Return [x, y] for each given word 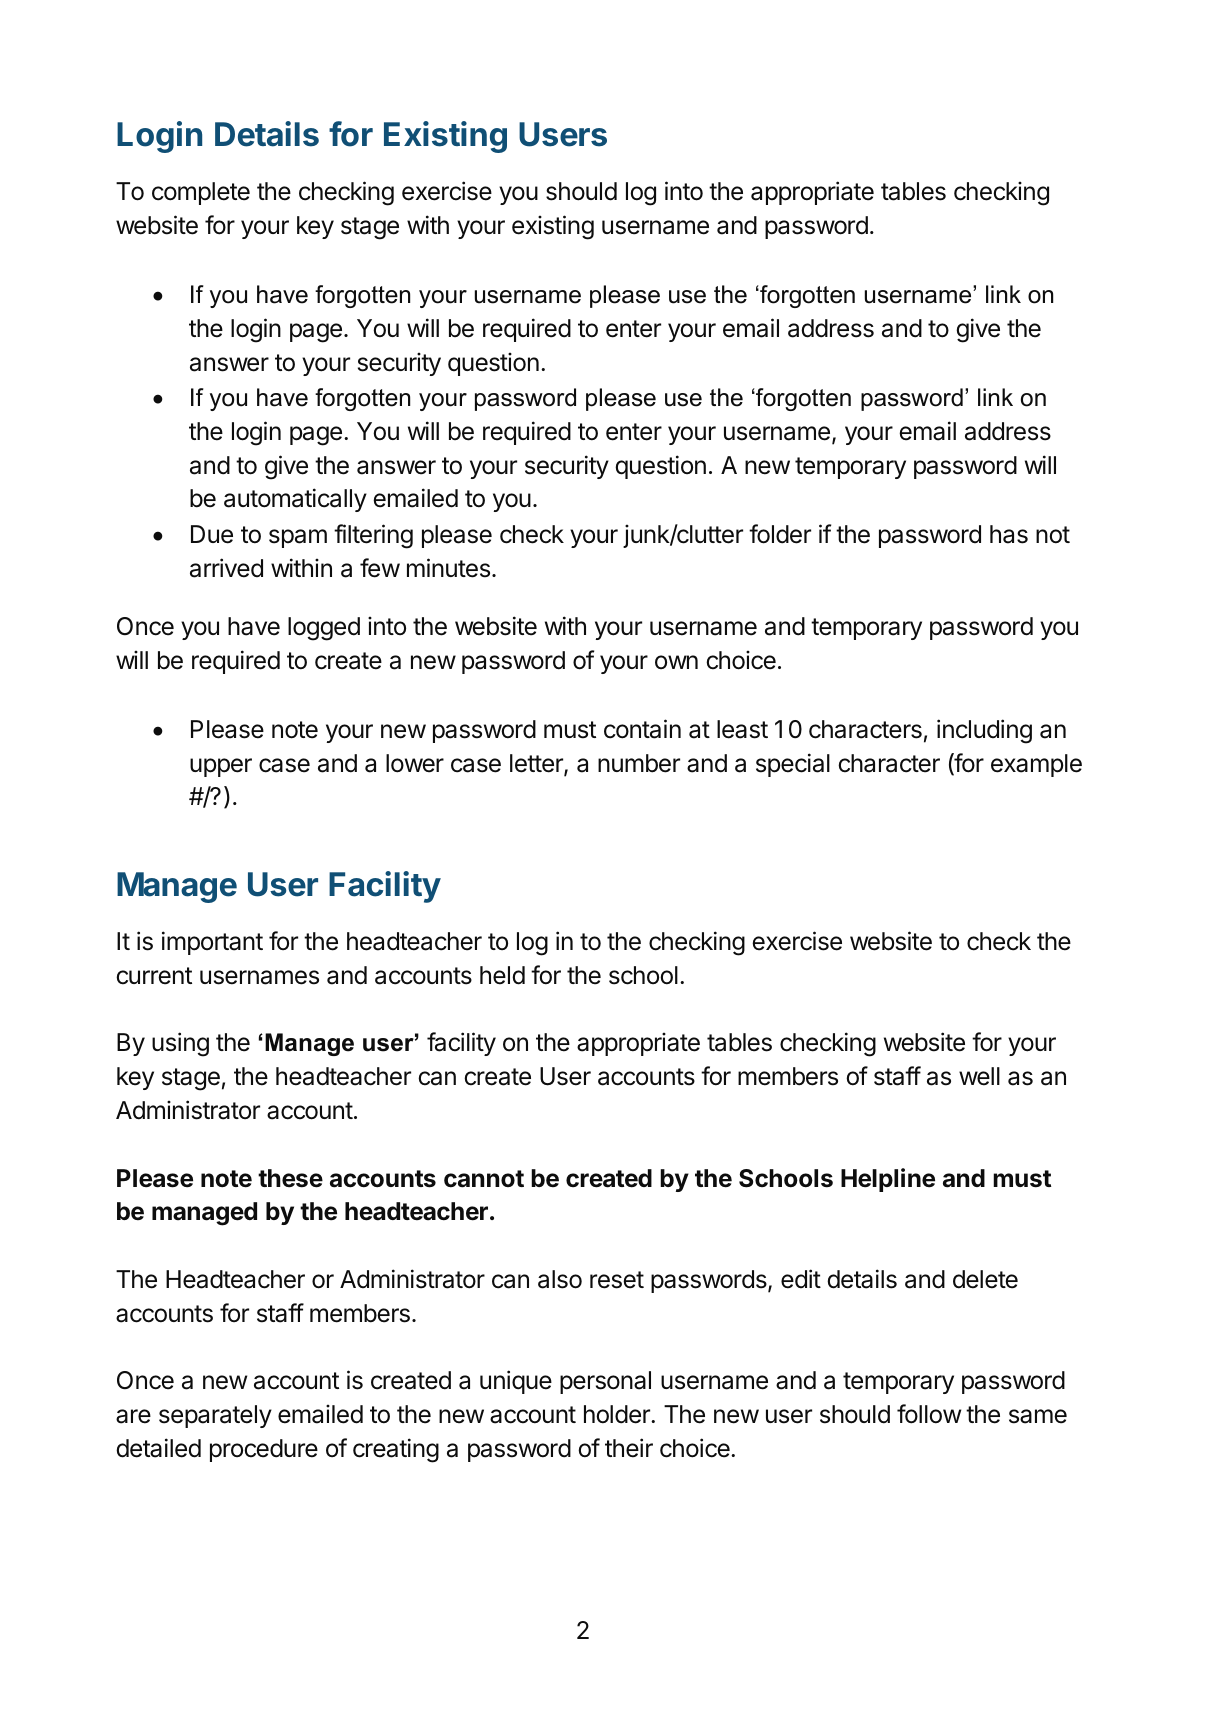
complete [201, 193]
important [212, 943]
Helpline [888, 1180]
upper [221, 767]
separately [215, 1416]
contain [642, 729]
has [1009, 534]
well [979, 1076]
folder [780, 534]
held [502, 975]
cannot [484, 1179]
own [676, 662]
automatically [295, 500]
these [290, 1178]
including [984, 731]
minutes [450, 568]
